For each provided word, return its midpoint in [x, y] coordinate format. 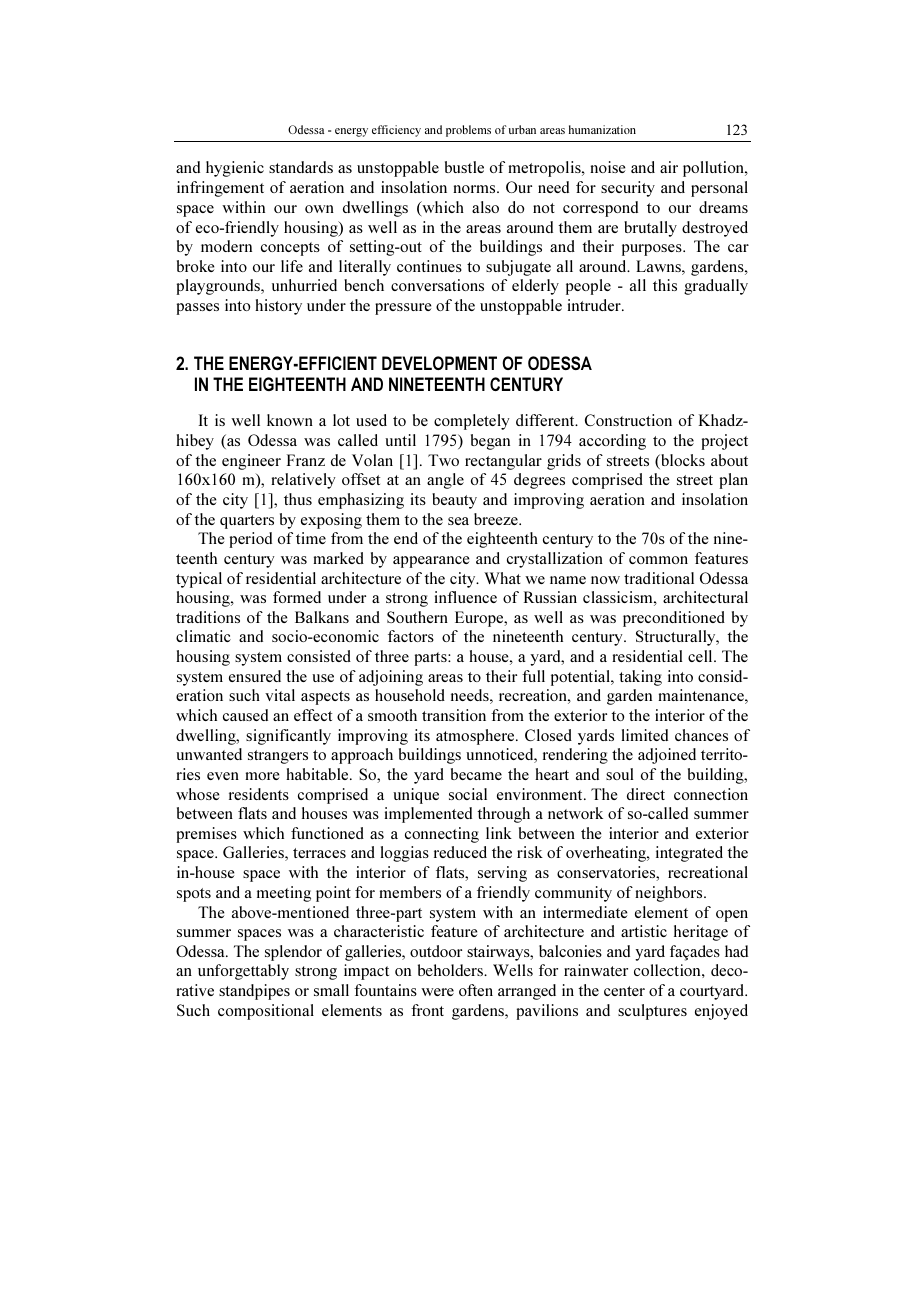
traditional [659, 578]
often [476, 990]
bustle [464, 167]
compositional [266, 1012]
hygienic [235, 169]
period [251, 540]
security [628, 189]
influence [466, 597]
